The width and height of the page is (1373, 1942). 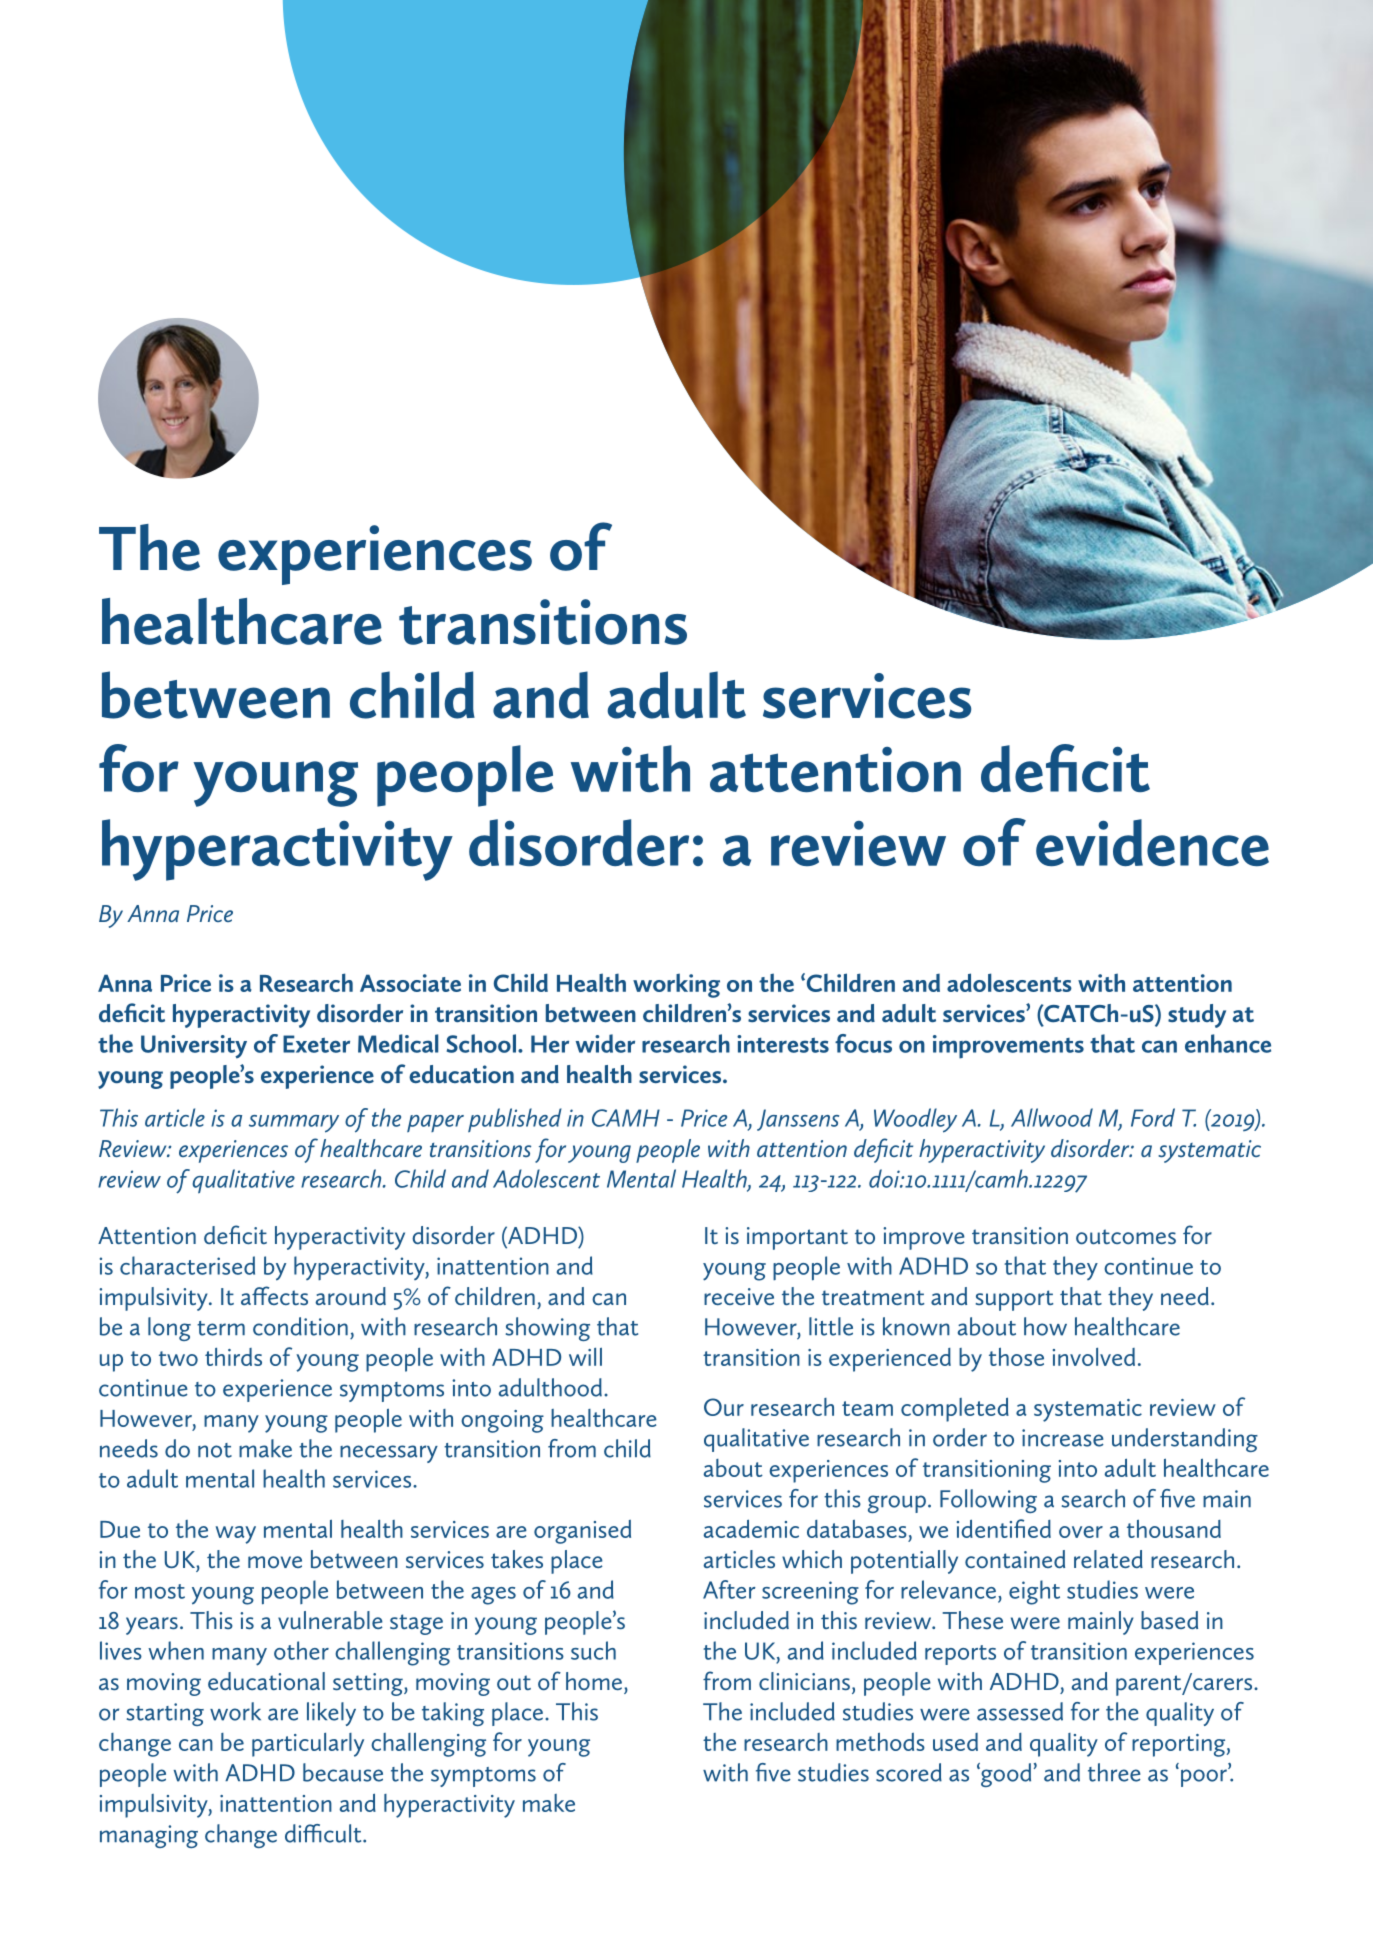 I want to click on term, so click(x=221, y=1328).
